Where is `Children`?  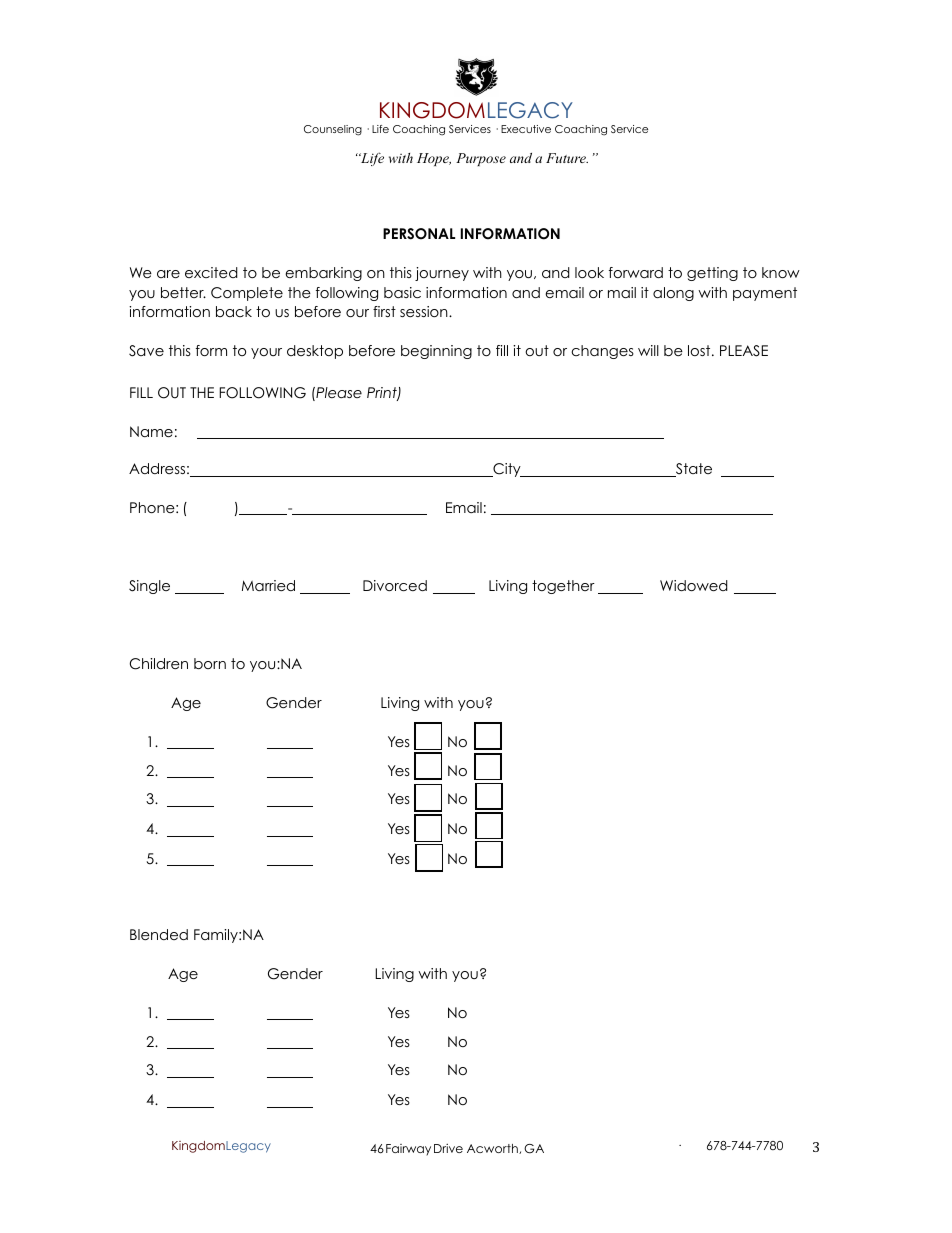
Children is located at coordinates (159, 664).
